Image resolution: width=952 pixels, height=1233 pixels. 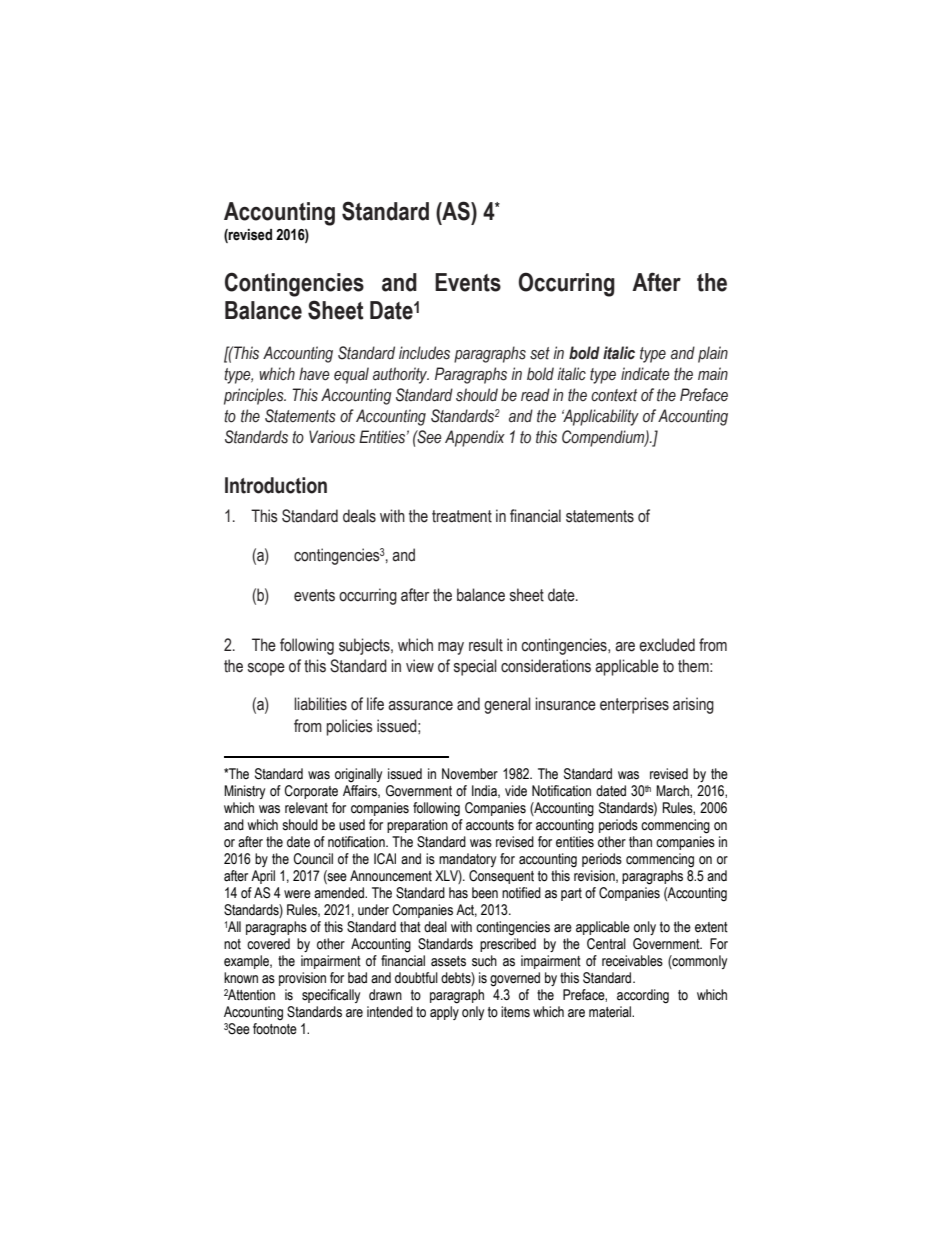 What do you see at coordinates (320, 704) in the image?
I see `liabilities` at bounding box center [320, 704].
